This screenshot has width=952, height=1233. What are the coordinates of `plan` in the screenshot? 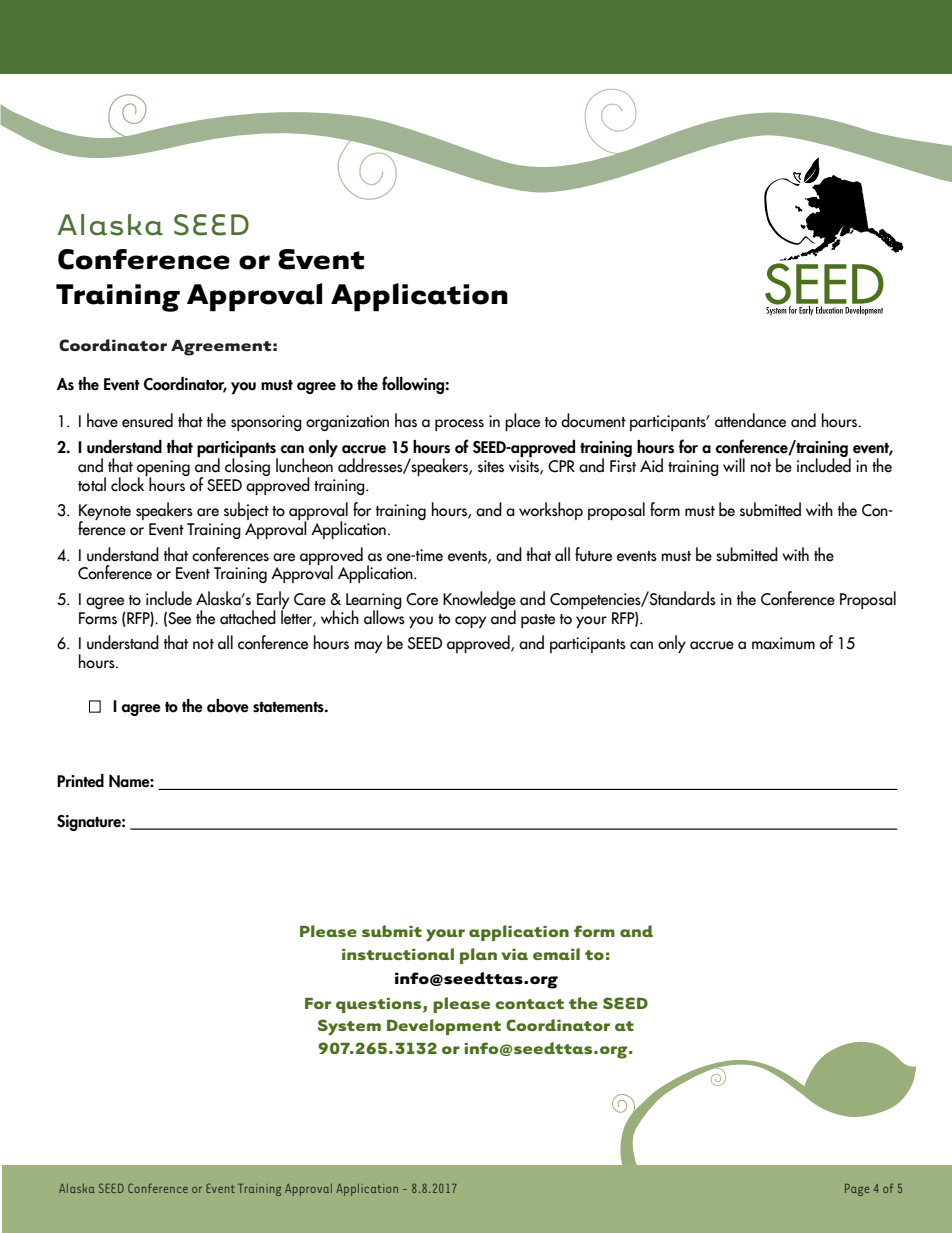 It's located at (478, 956).
